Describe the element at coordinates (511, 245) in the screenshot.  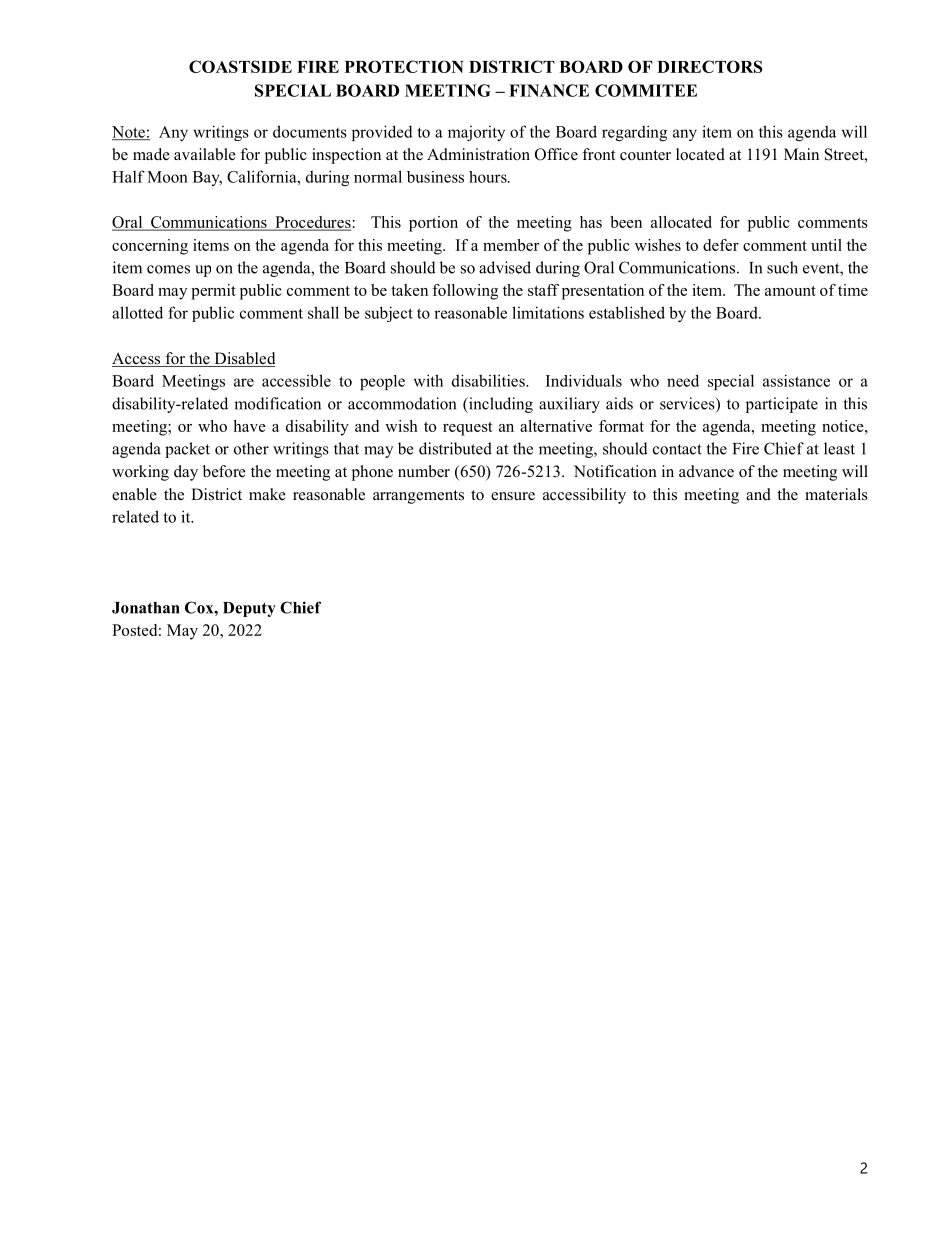
I see `member` at that location.
